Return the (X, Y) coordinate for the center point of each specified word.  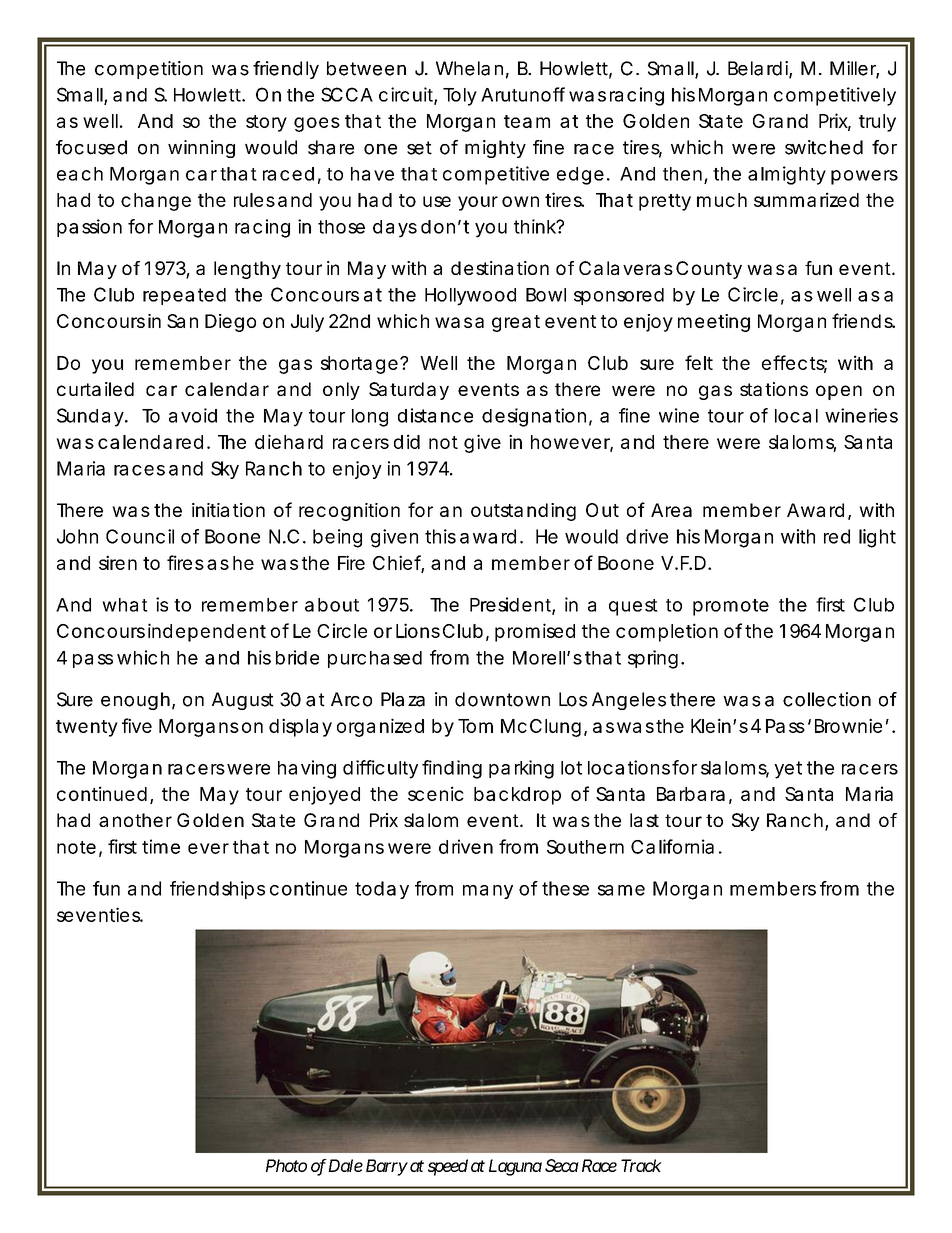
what (125, 605)
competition (149, 70)
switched (824, 147)
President (512, 605)
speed (448, 1167)
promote (731, 607)
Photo (286, 1165)
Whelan (472, 69)
